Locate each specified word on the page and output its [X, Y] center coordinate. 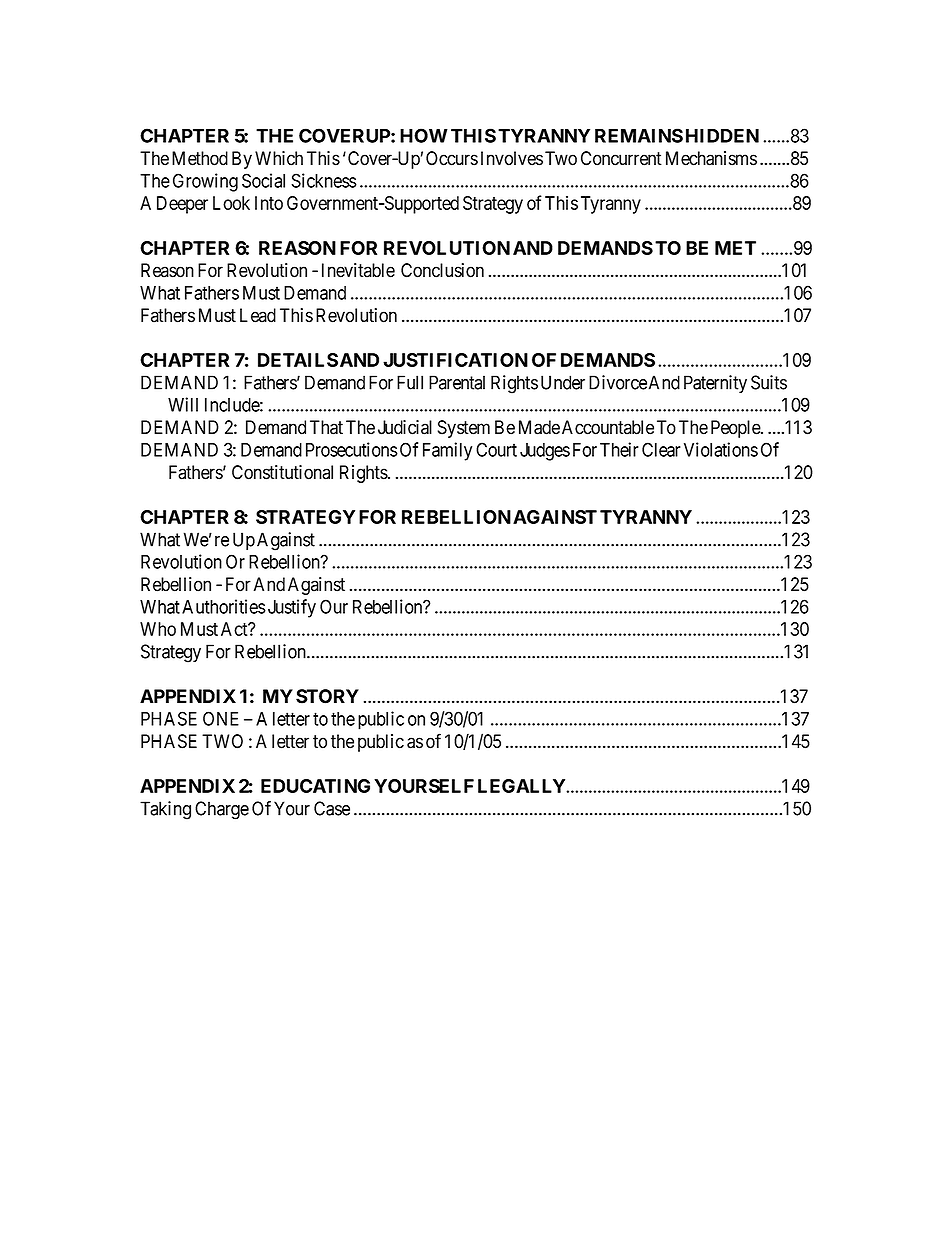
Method [200, 158]
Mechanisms [711, 158]
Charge [222, 810]
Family [447, 451]
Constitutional [282, 472]
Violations [721, 449]
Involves [512, 158]
